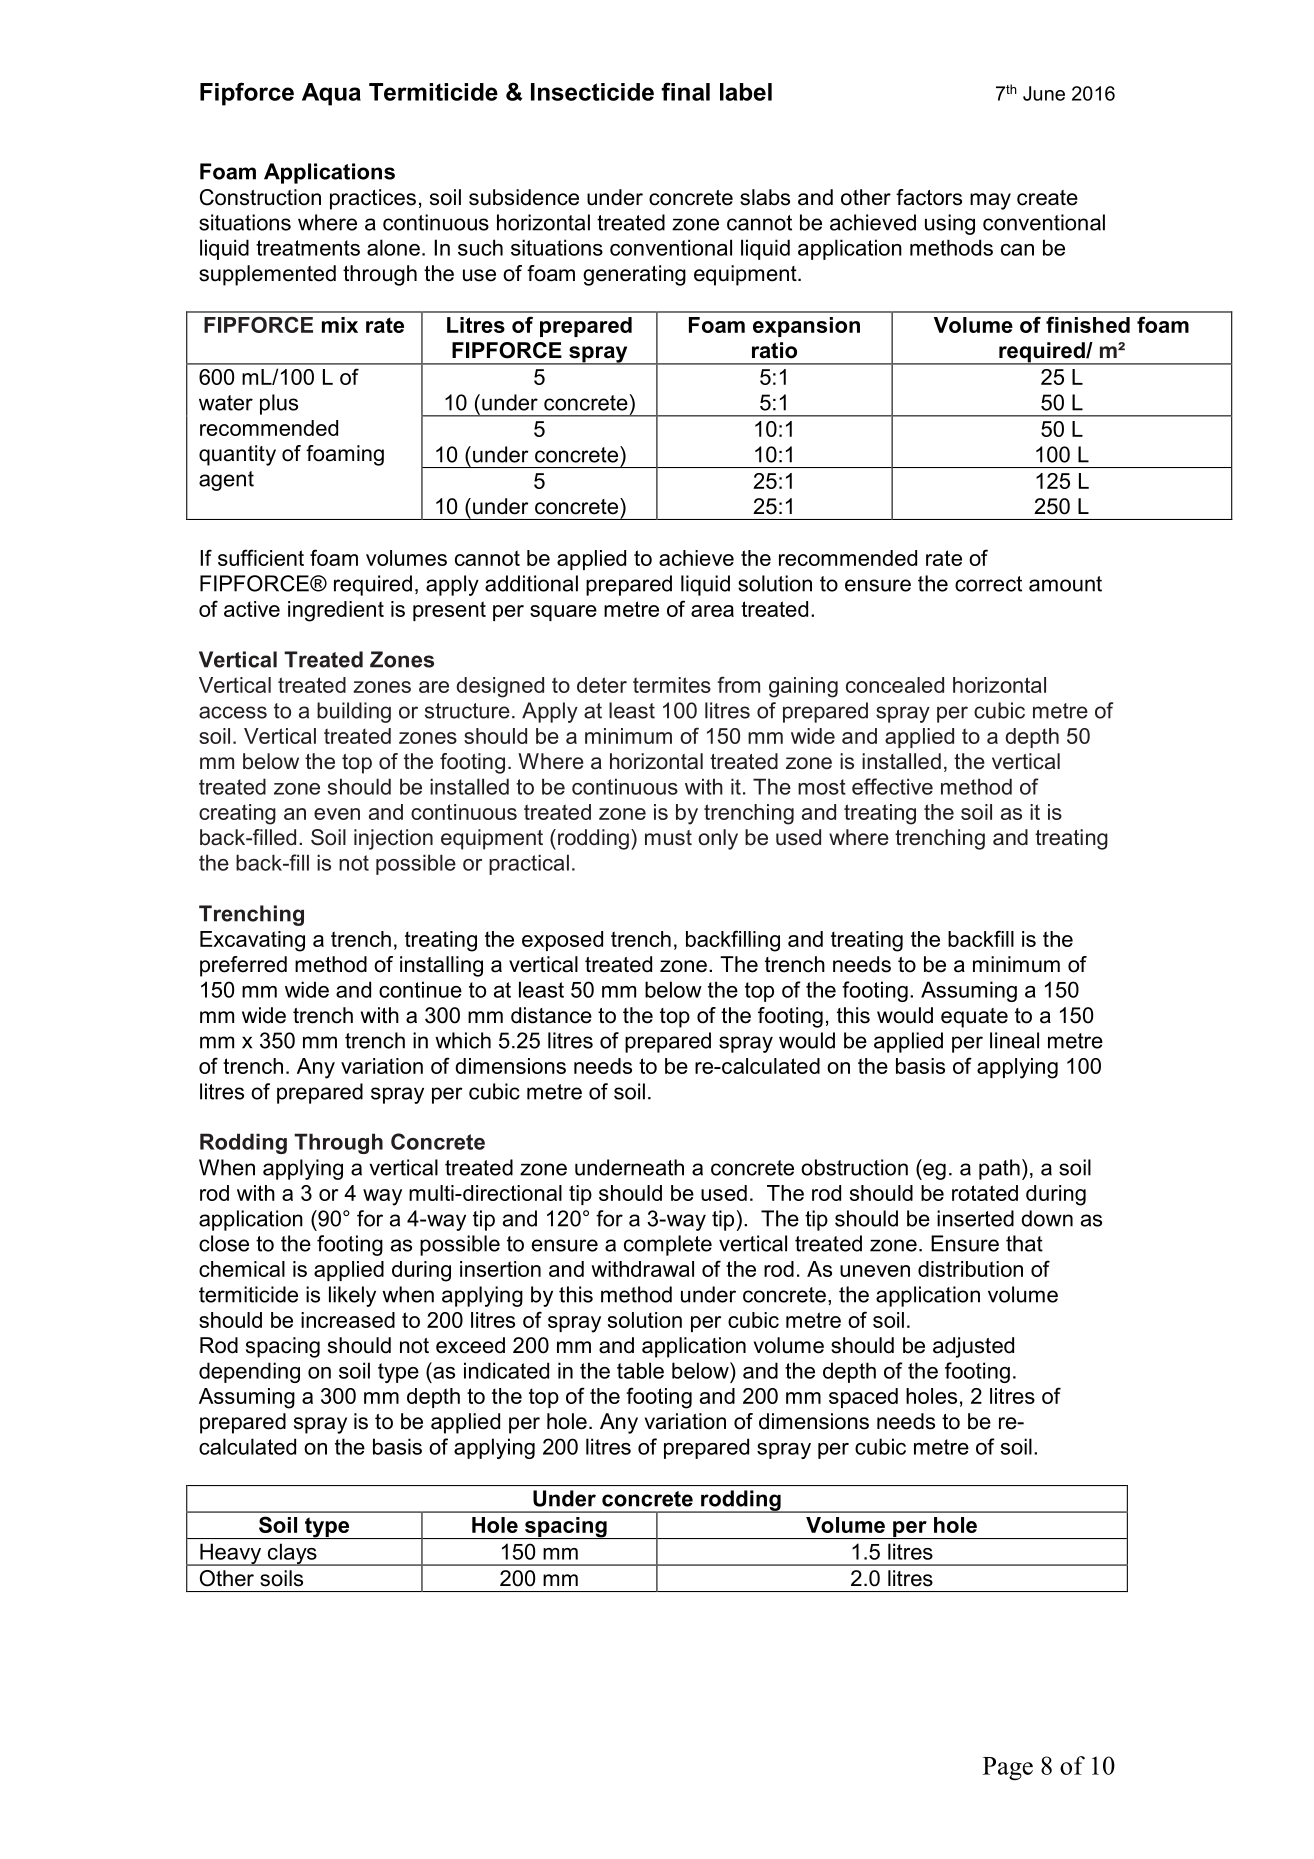 This document has height=1859, width=1314. I want to click on final, so click(685, 91).
